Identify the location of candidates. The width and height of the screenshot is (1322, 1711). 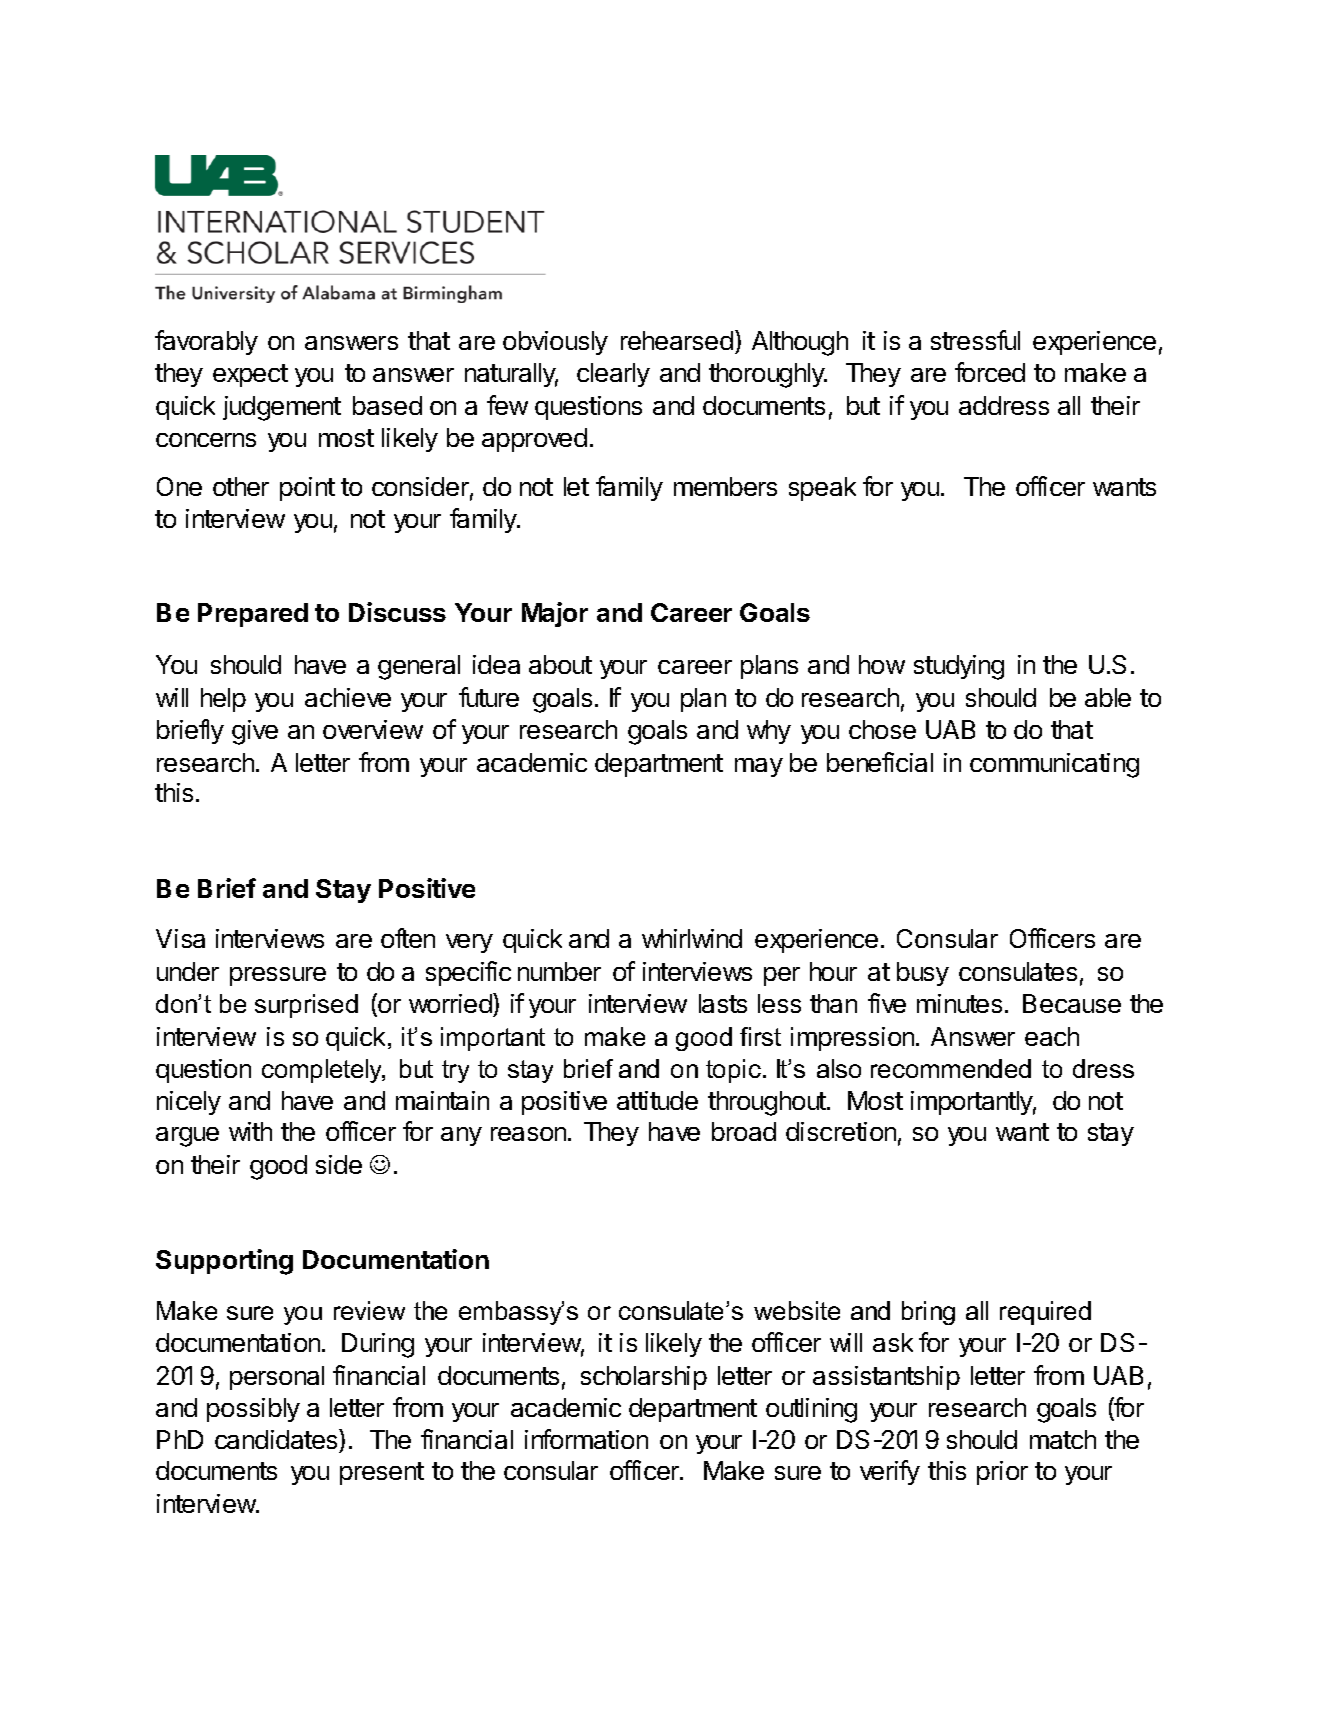
(277, 1441).
